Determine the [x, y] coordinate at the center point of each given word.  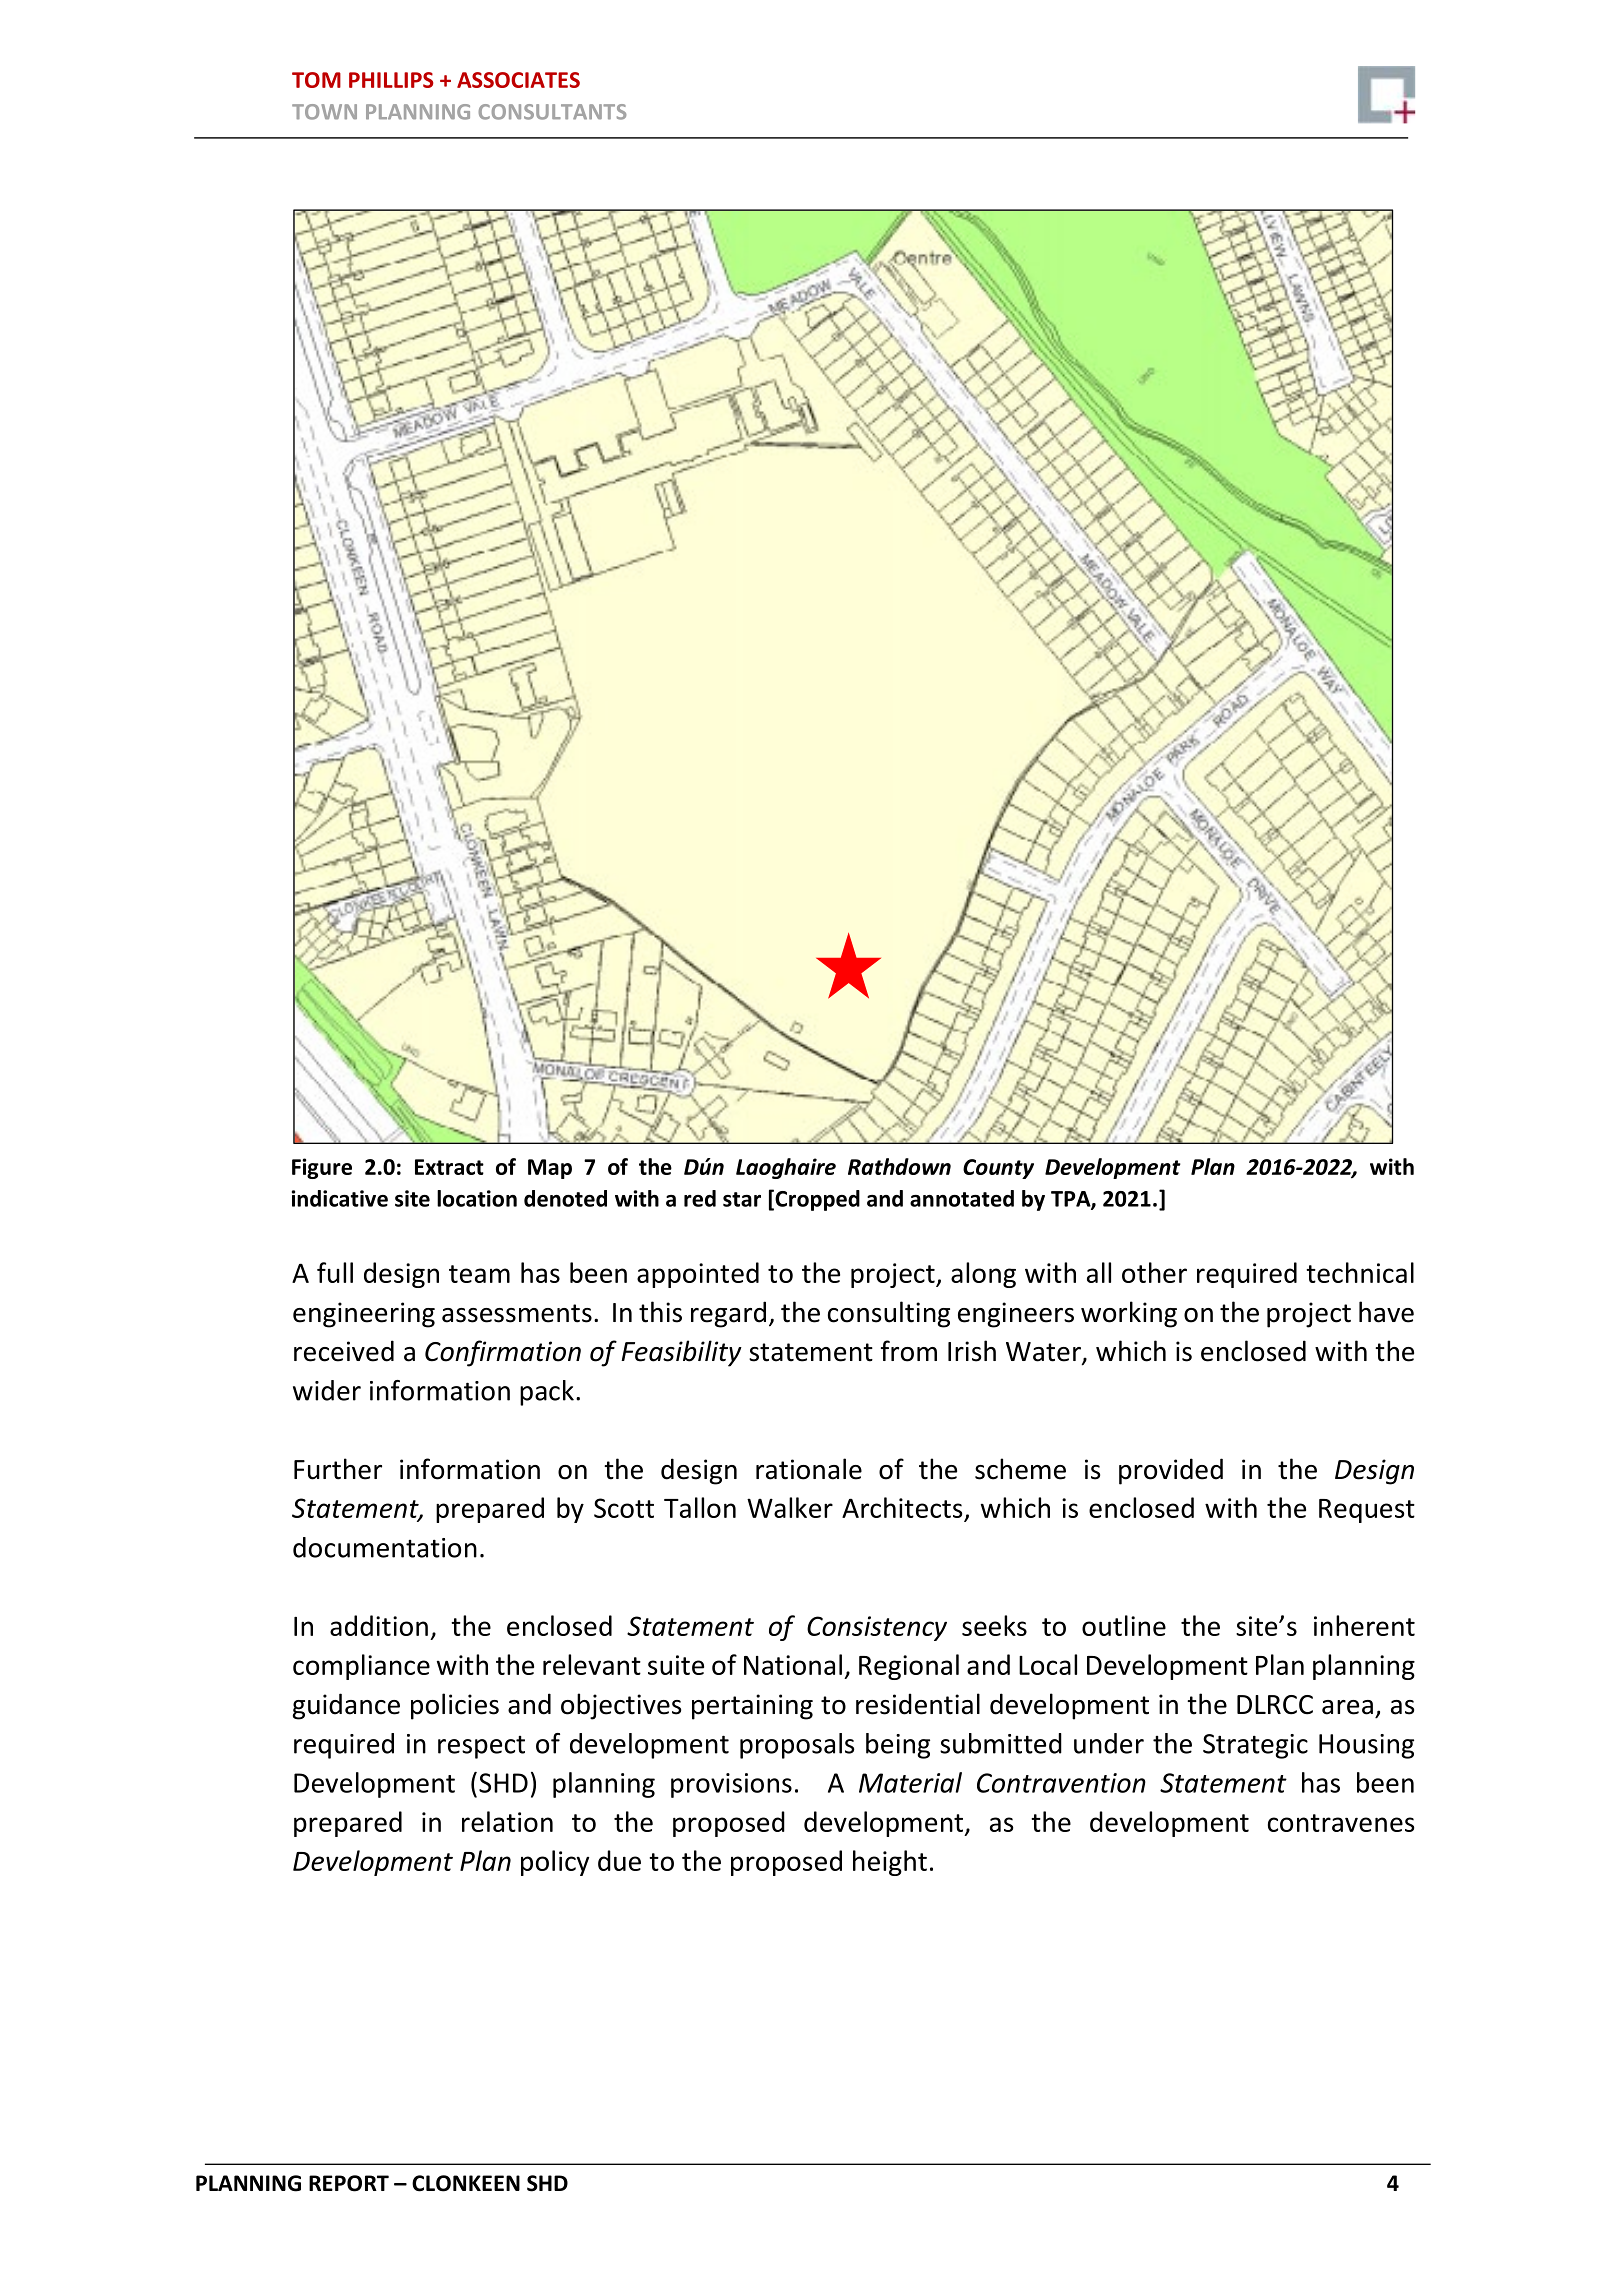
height [890, 1863]
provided [1171, 1471]
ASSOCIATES [518, 80]
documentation [385, 1547]
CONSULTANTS [552, 112]
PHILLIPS [391, 80]
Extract [449, 1167]
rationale [809, 1469]
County [998, 1169]
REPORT [349, 2183]
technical [1360, 1272]
